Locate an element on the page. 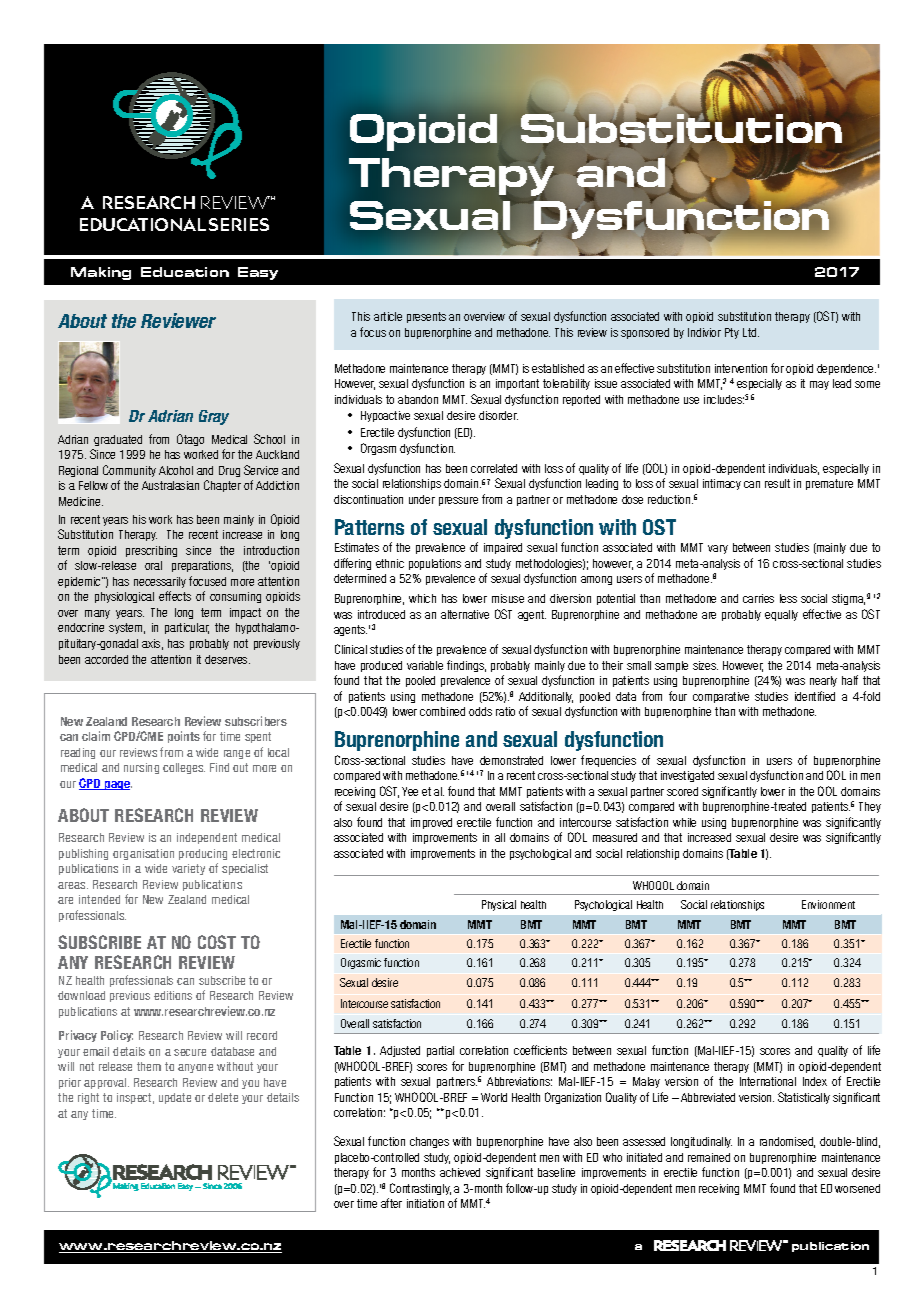 This image has width=924, height=1308. update is located at coordinates (175, 1098).
